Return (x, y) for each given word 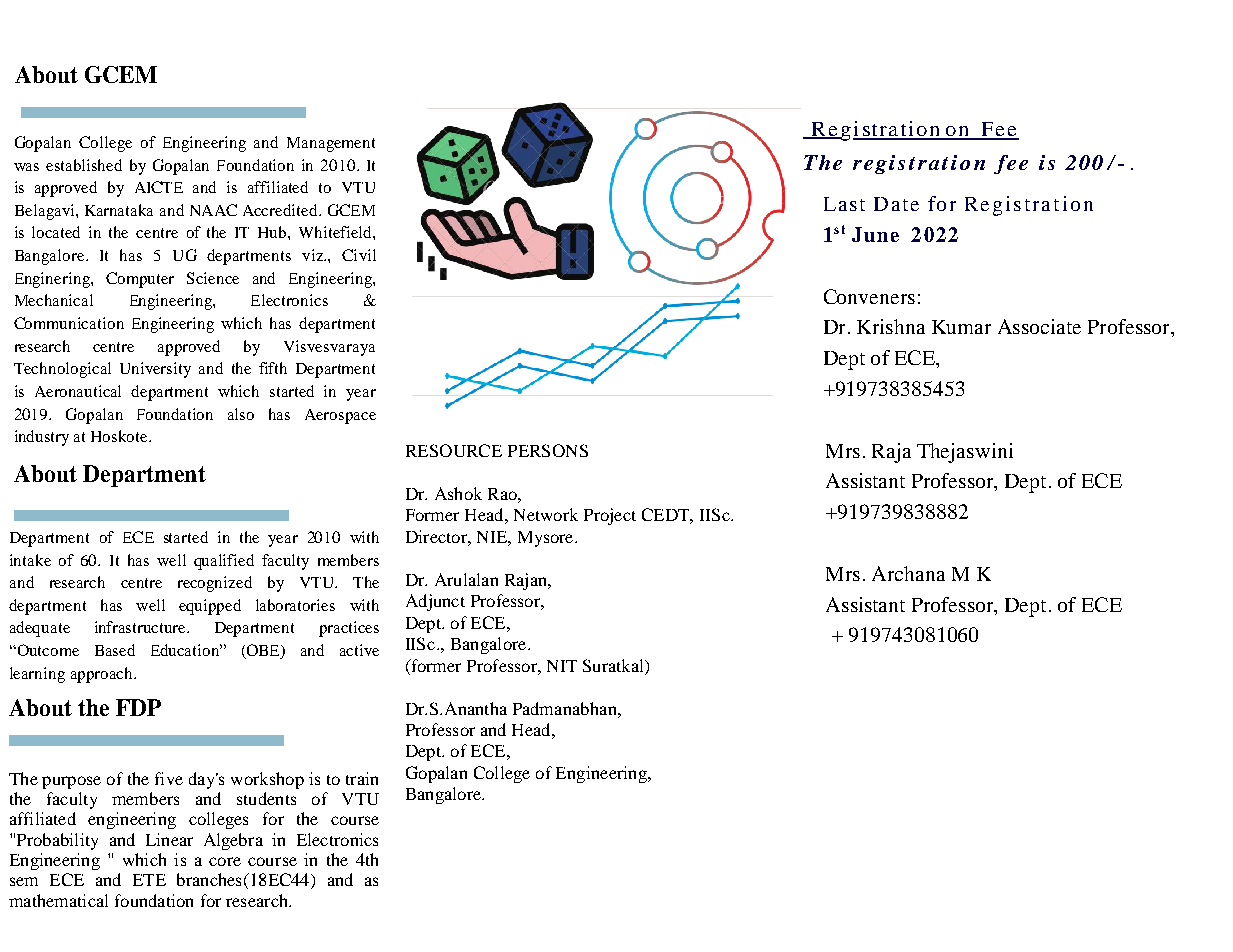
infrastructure (141, 627)
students (266, 798)
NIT (562, 666)
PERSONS (548, 450)
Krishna (891, 326)
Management (331, 144)
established (84, 165)
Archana (908, 573)
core (225, 861)
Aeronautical (78, 391)
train (362, 778)
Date (896, 204)
